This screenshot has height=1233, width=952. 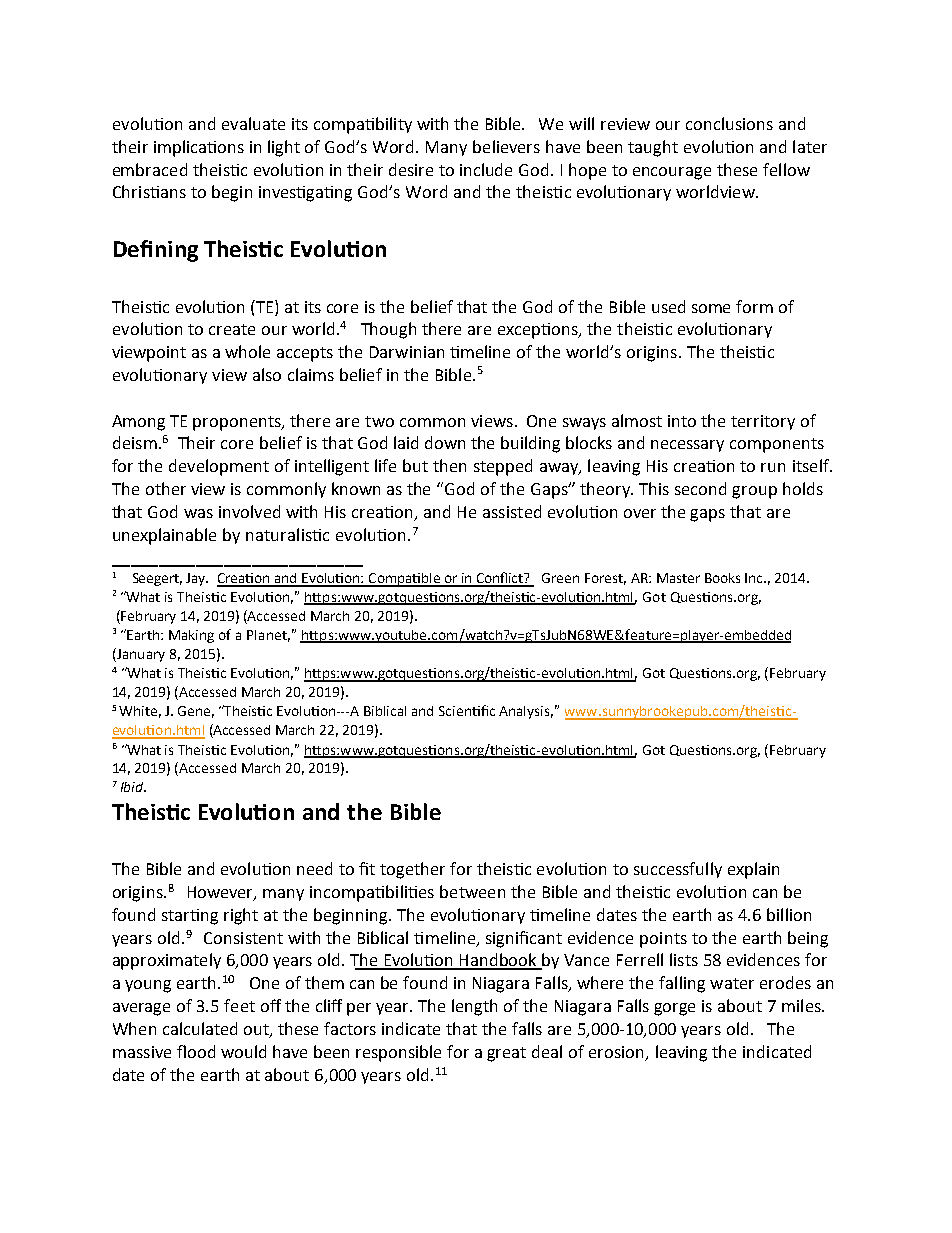 I want to click on Jay, so click(x=197, y=579).
